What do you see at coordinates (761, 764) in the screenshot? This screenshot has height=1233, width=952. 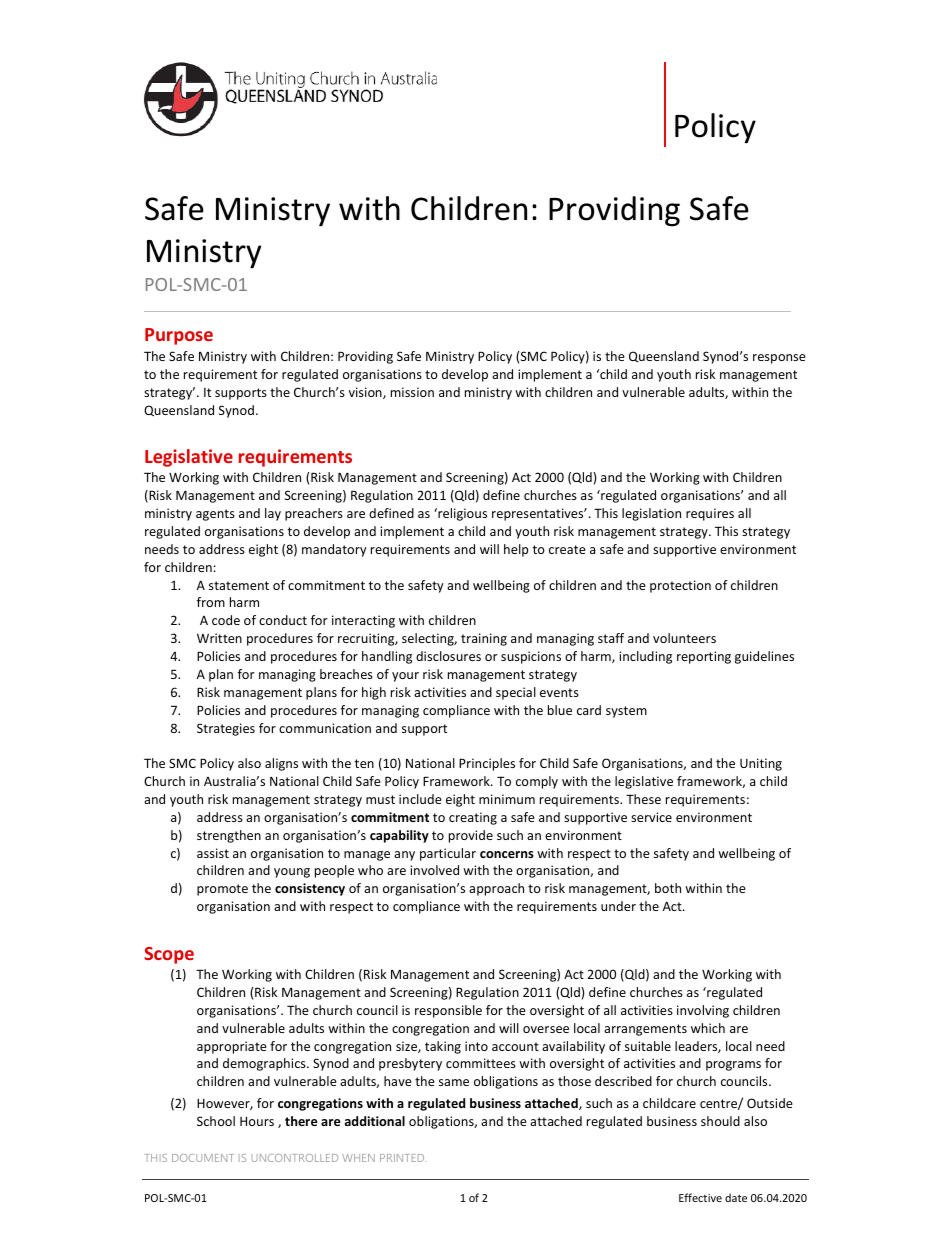 I see `Uniting` at bounding box center [761, 764].
